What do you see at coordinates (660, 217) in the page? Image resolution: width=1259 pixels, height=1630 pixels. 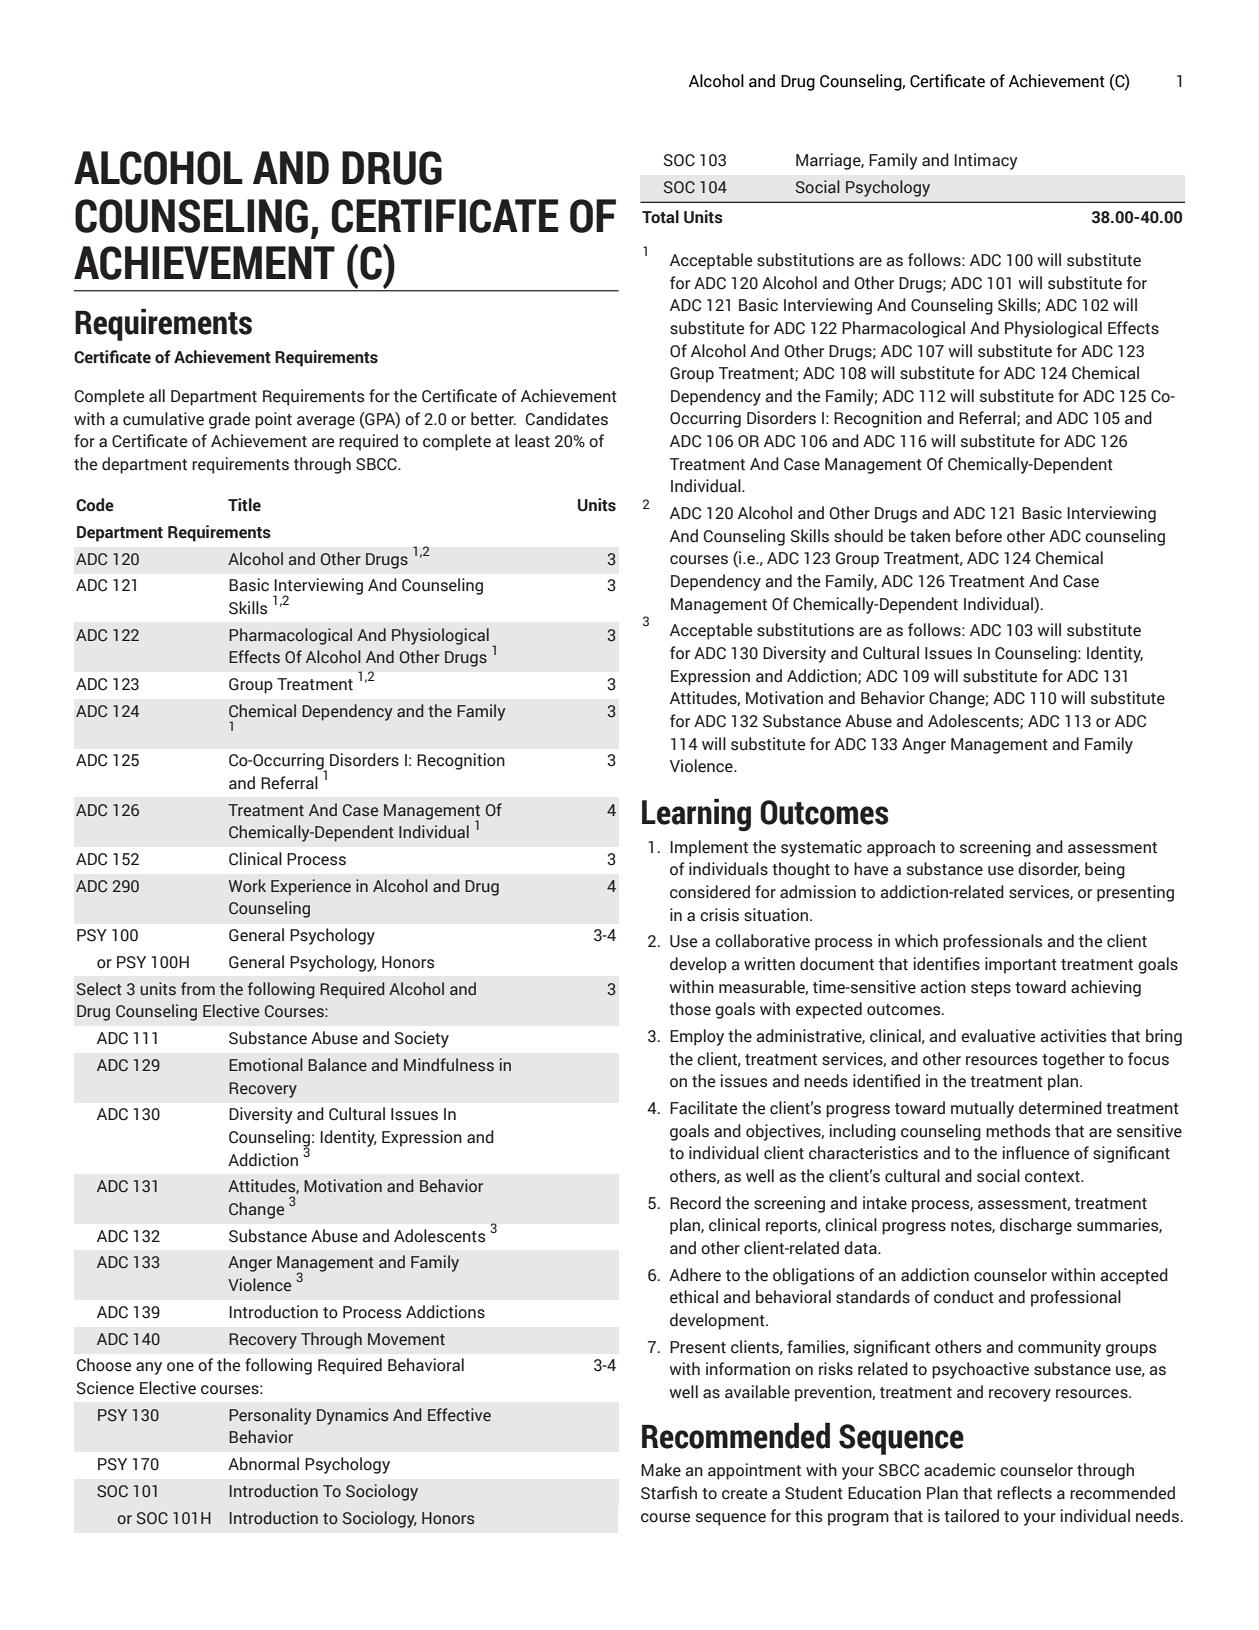 I see `Total` at bounding box center [660, 217].
